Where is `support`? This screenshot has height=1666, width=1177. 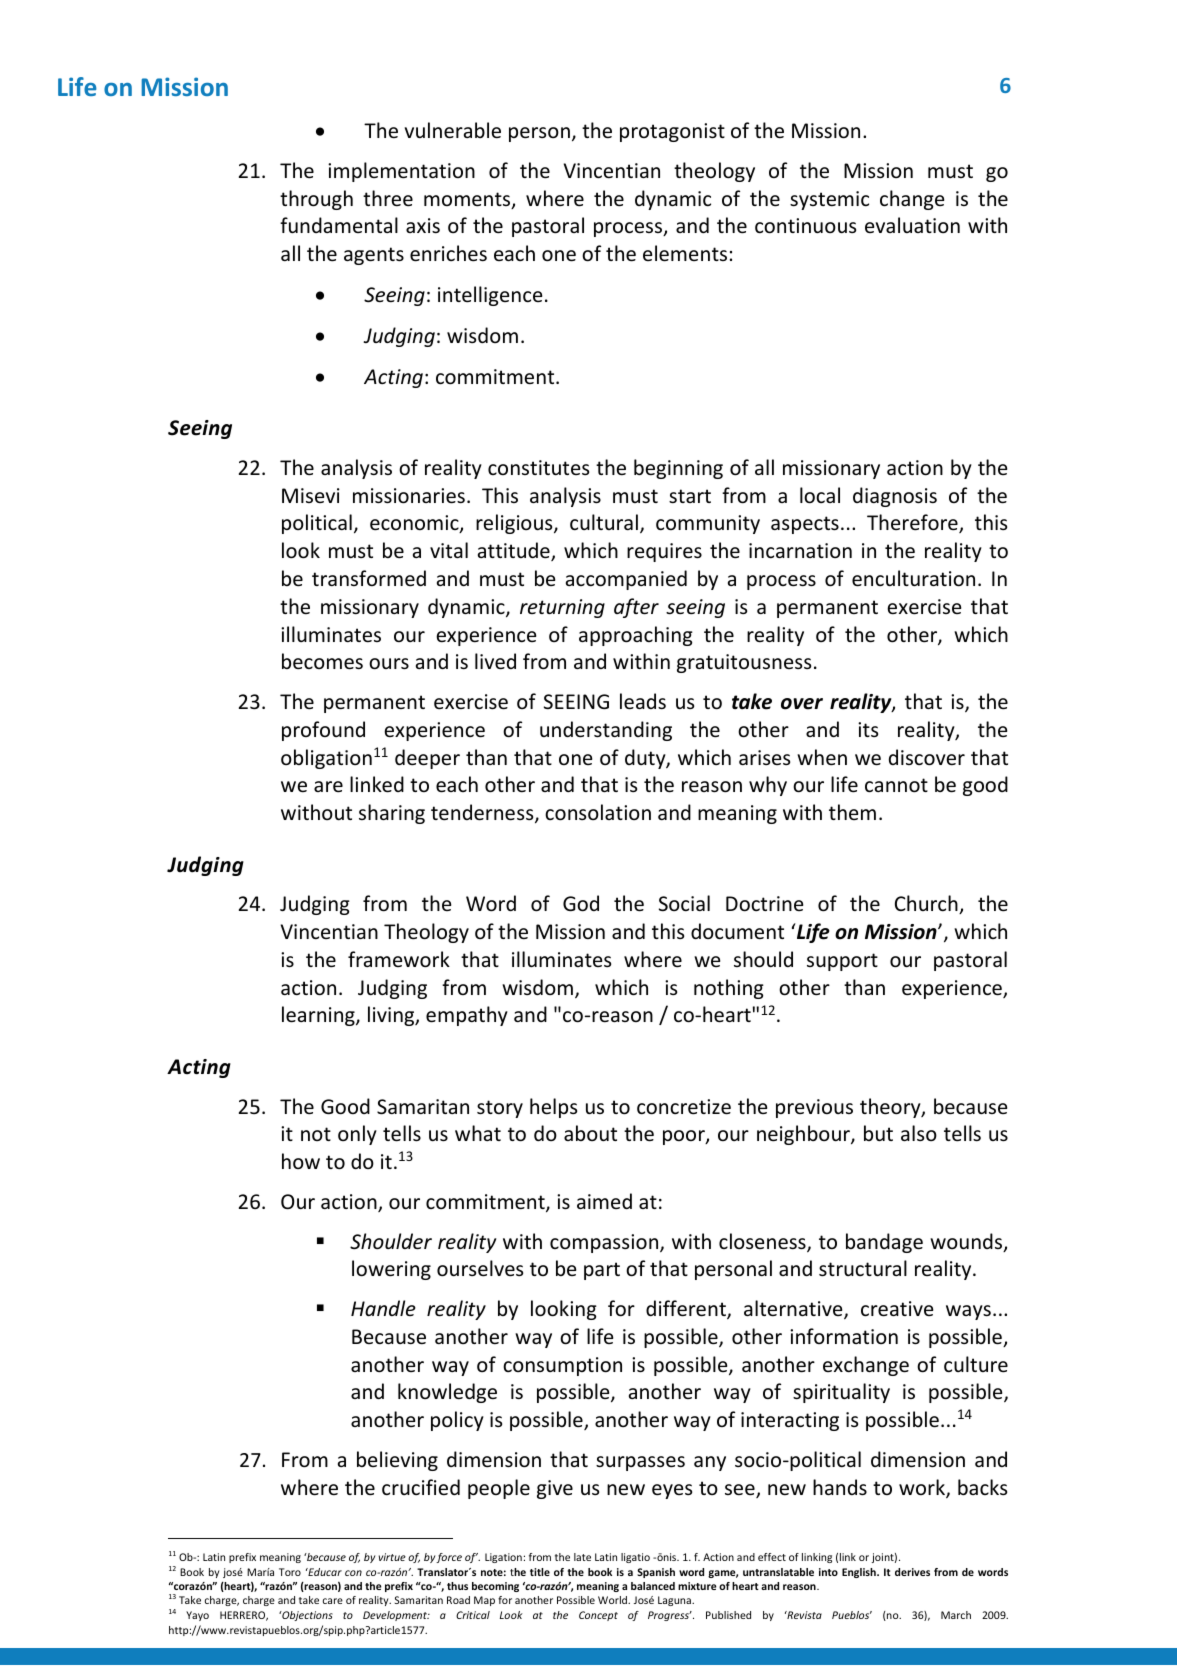
support is located at coordinates (842, 962).
